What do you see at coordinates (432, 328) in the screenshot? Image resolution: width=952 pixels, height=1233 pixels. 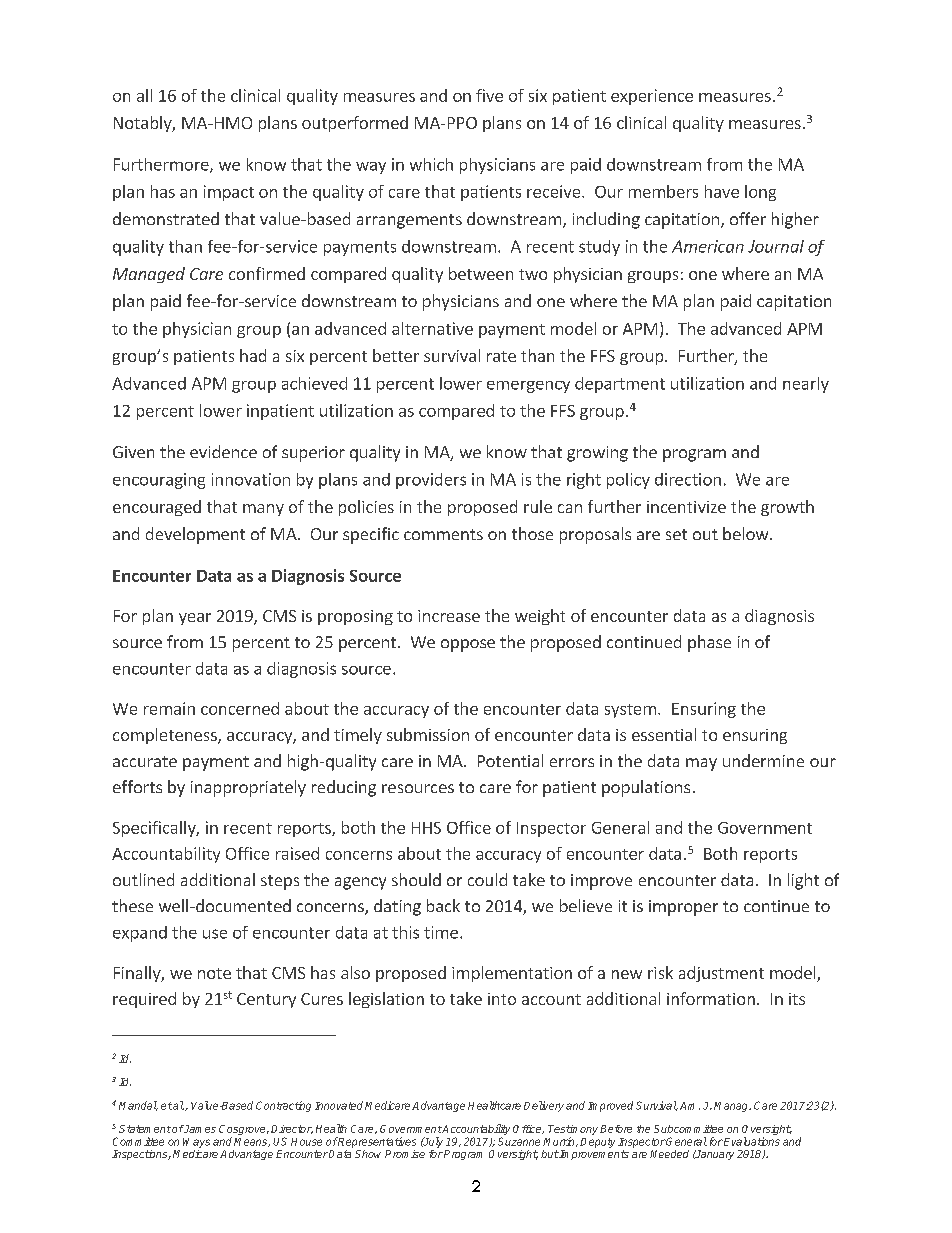 I see `alternative` at bounding box center [432, 328].
